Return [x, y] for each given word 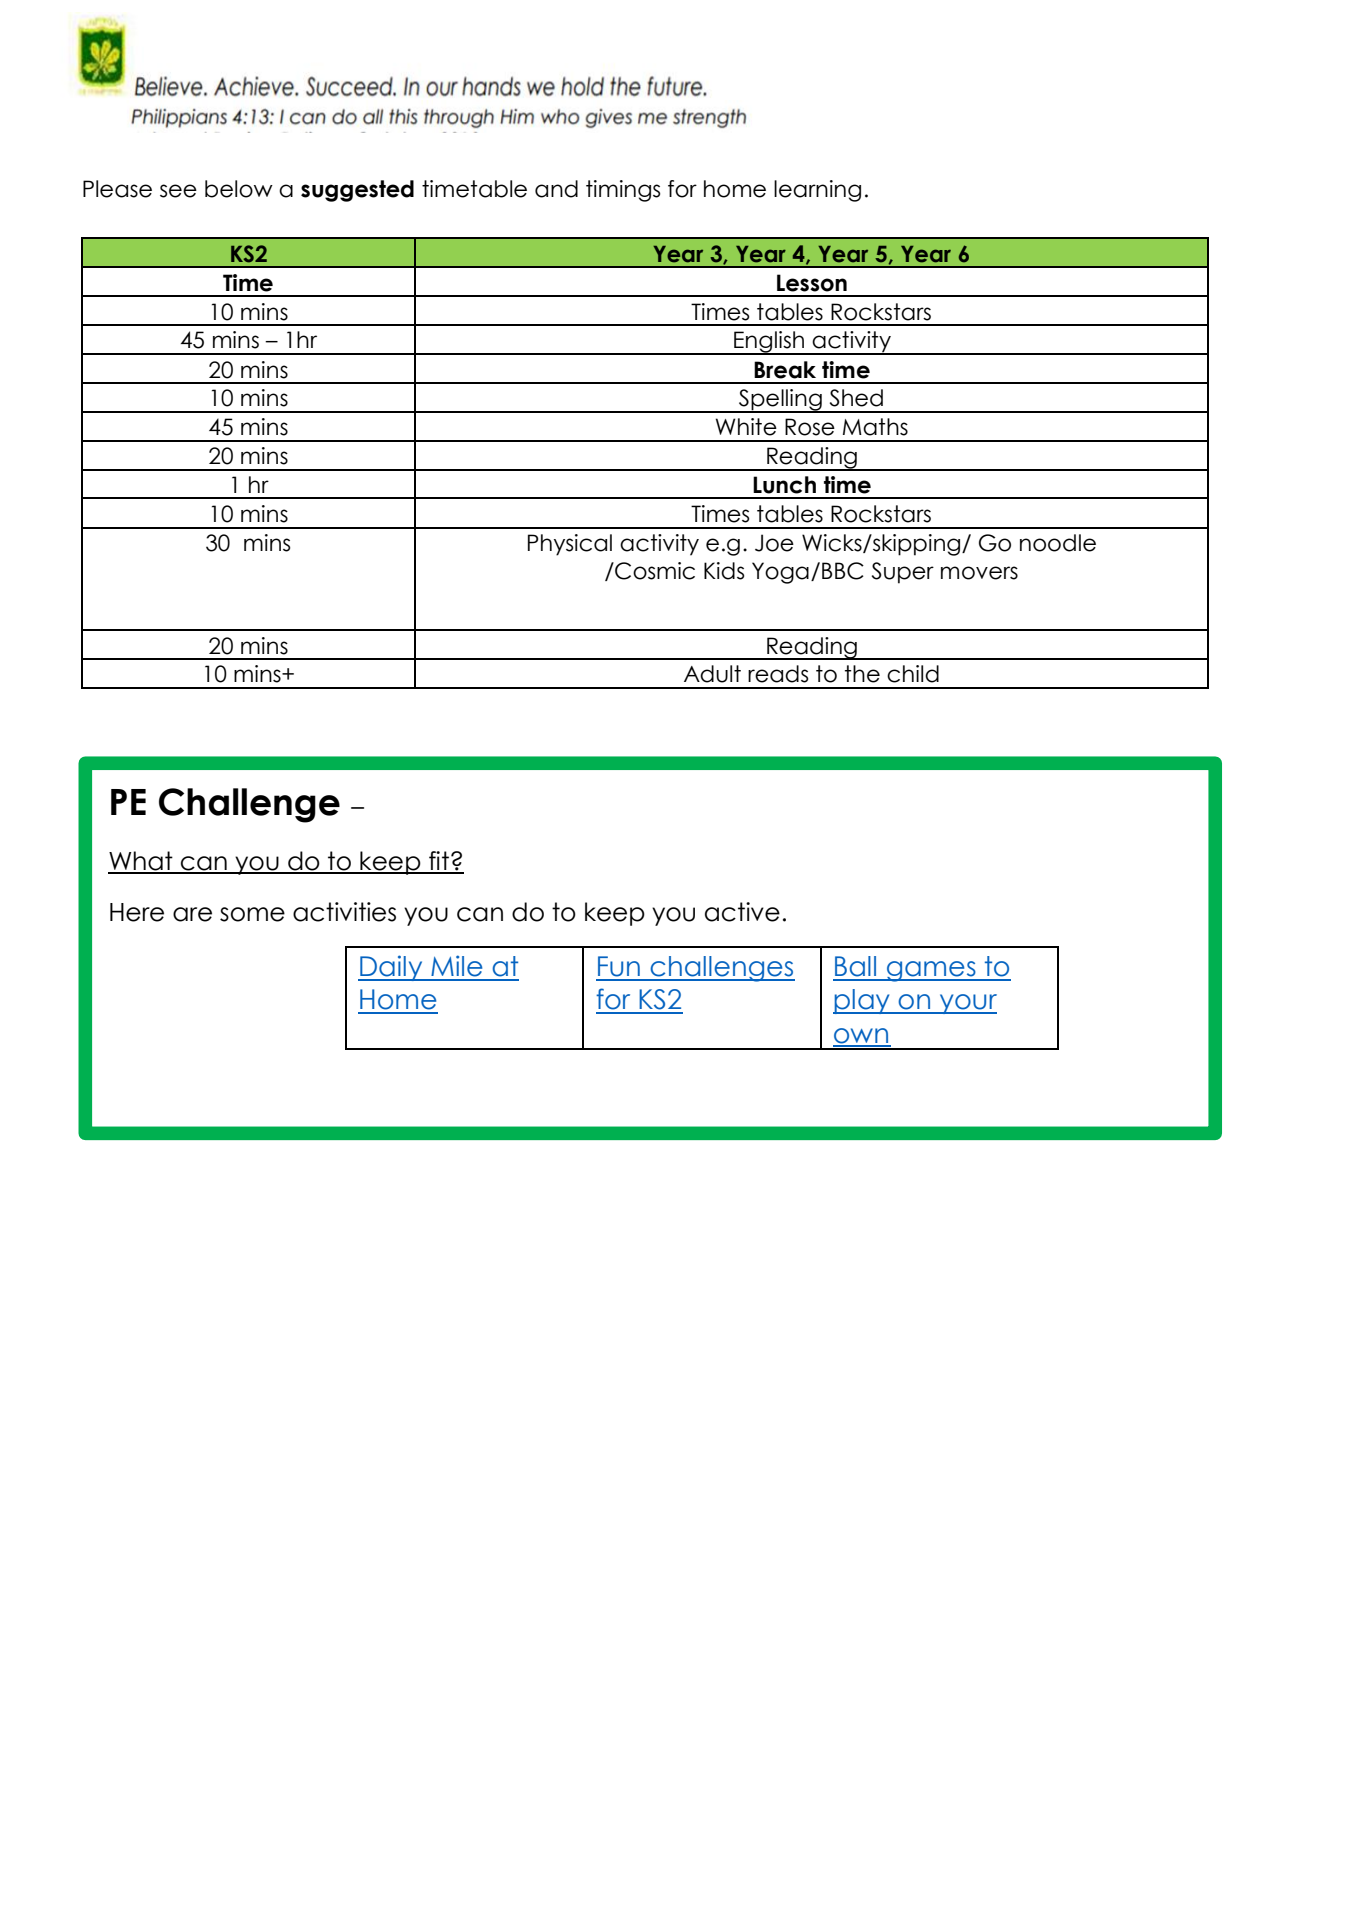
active [742, 912]
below [239, 189]
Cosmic [654, 571]
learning [817, 191]
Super [903, 573]
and [556, 189]
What [141, 862]
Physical [570, 545]
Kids [724, 571]
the [862, 674]
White [746, 427]
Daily [391, 968]
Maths [875, 427]
